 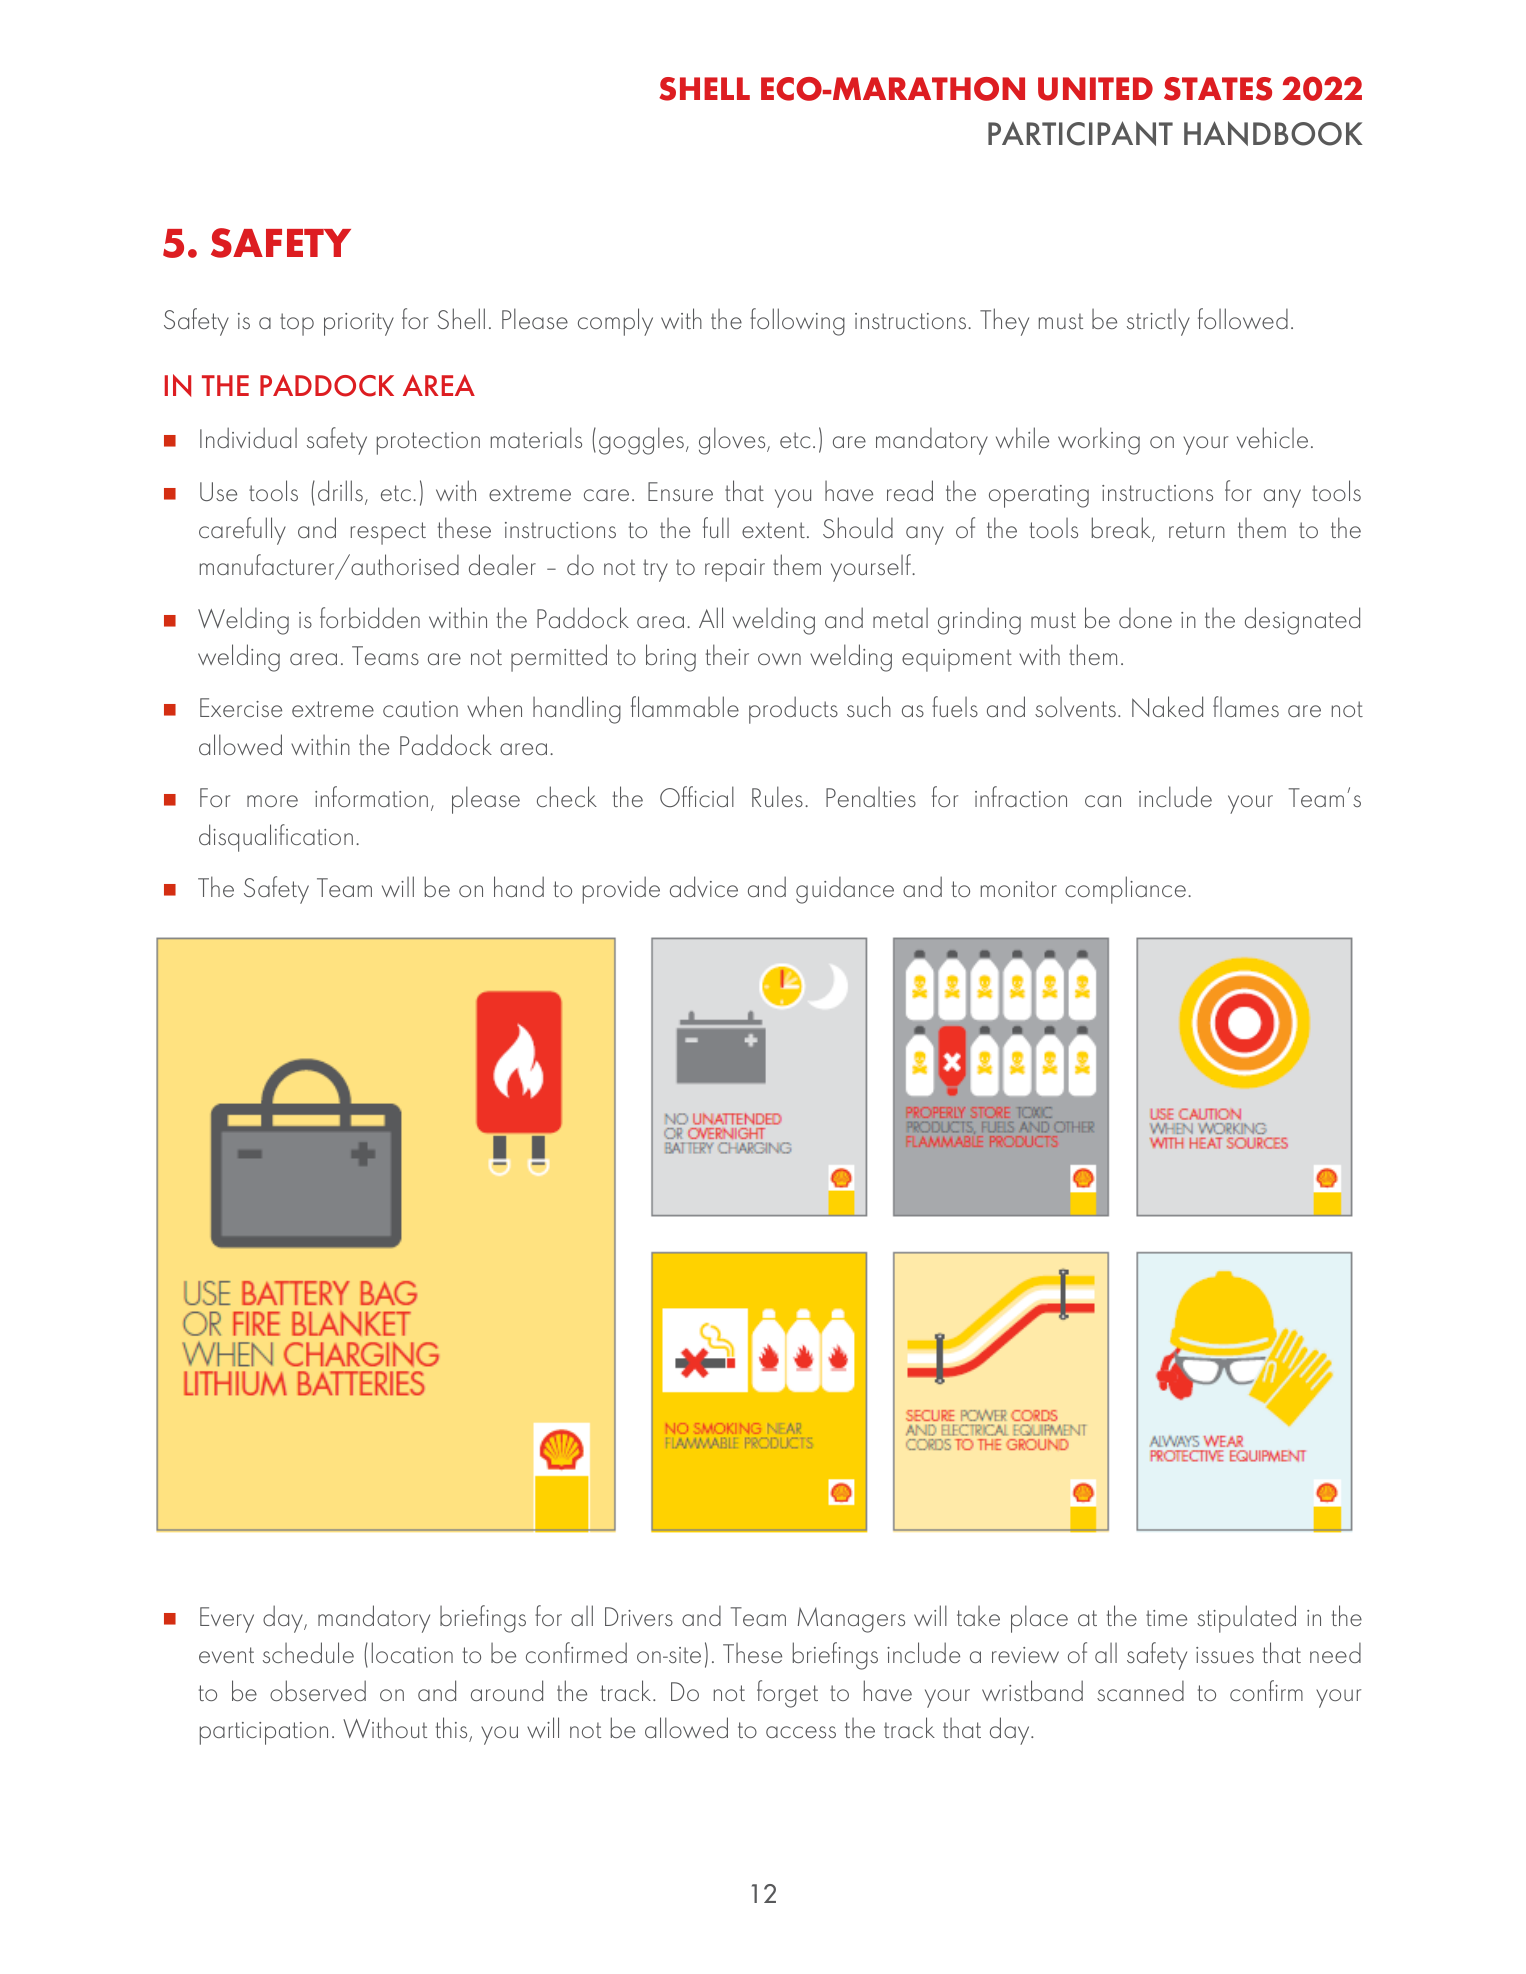 What do you see at coordinates (787, 1694) in the document?
I see `forget` at bounding box center [787, 1694].
